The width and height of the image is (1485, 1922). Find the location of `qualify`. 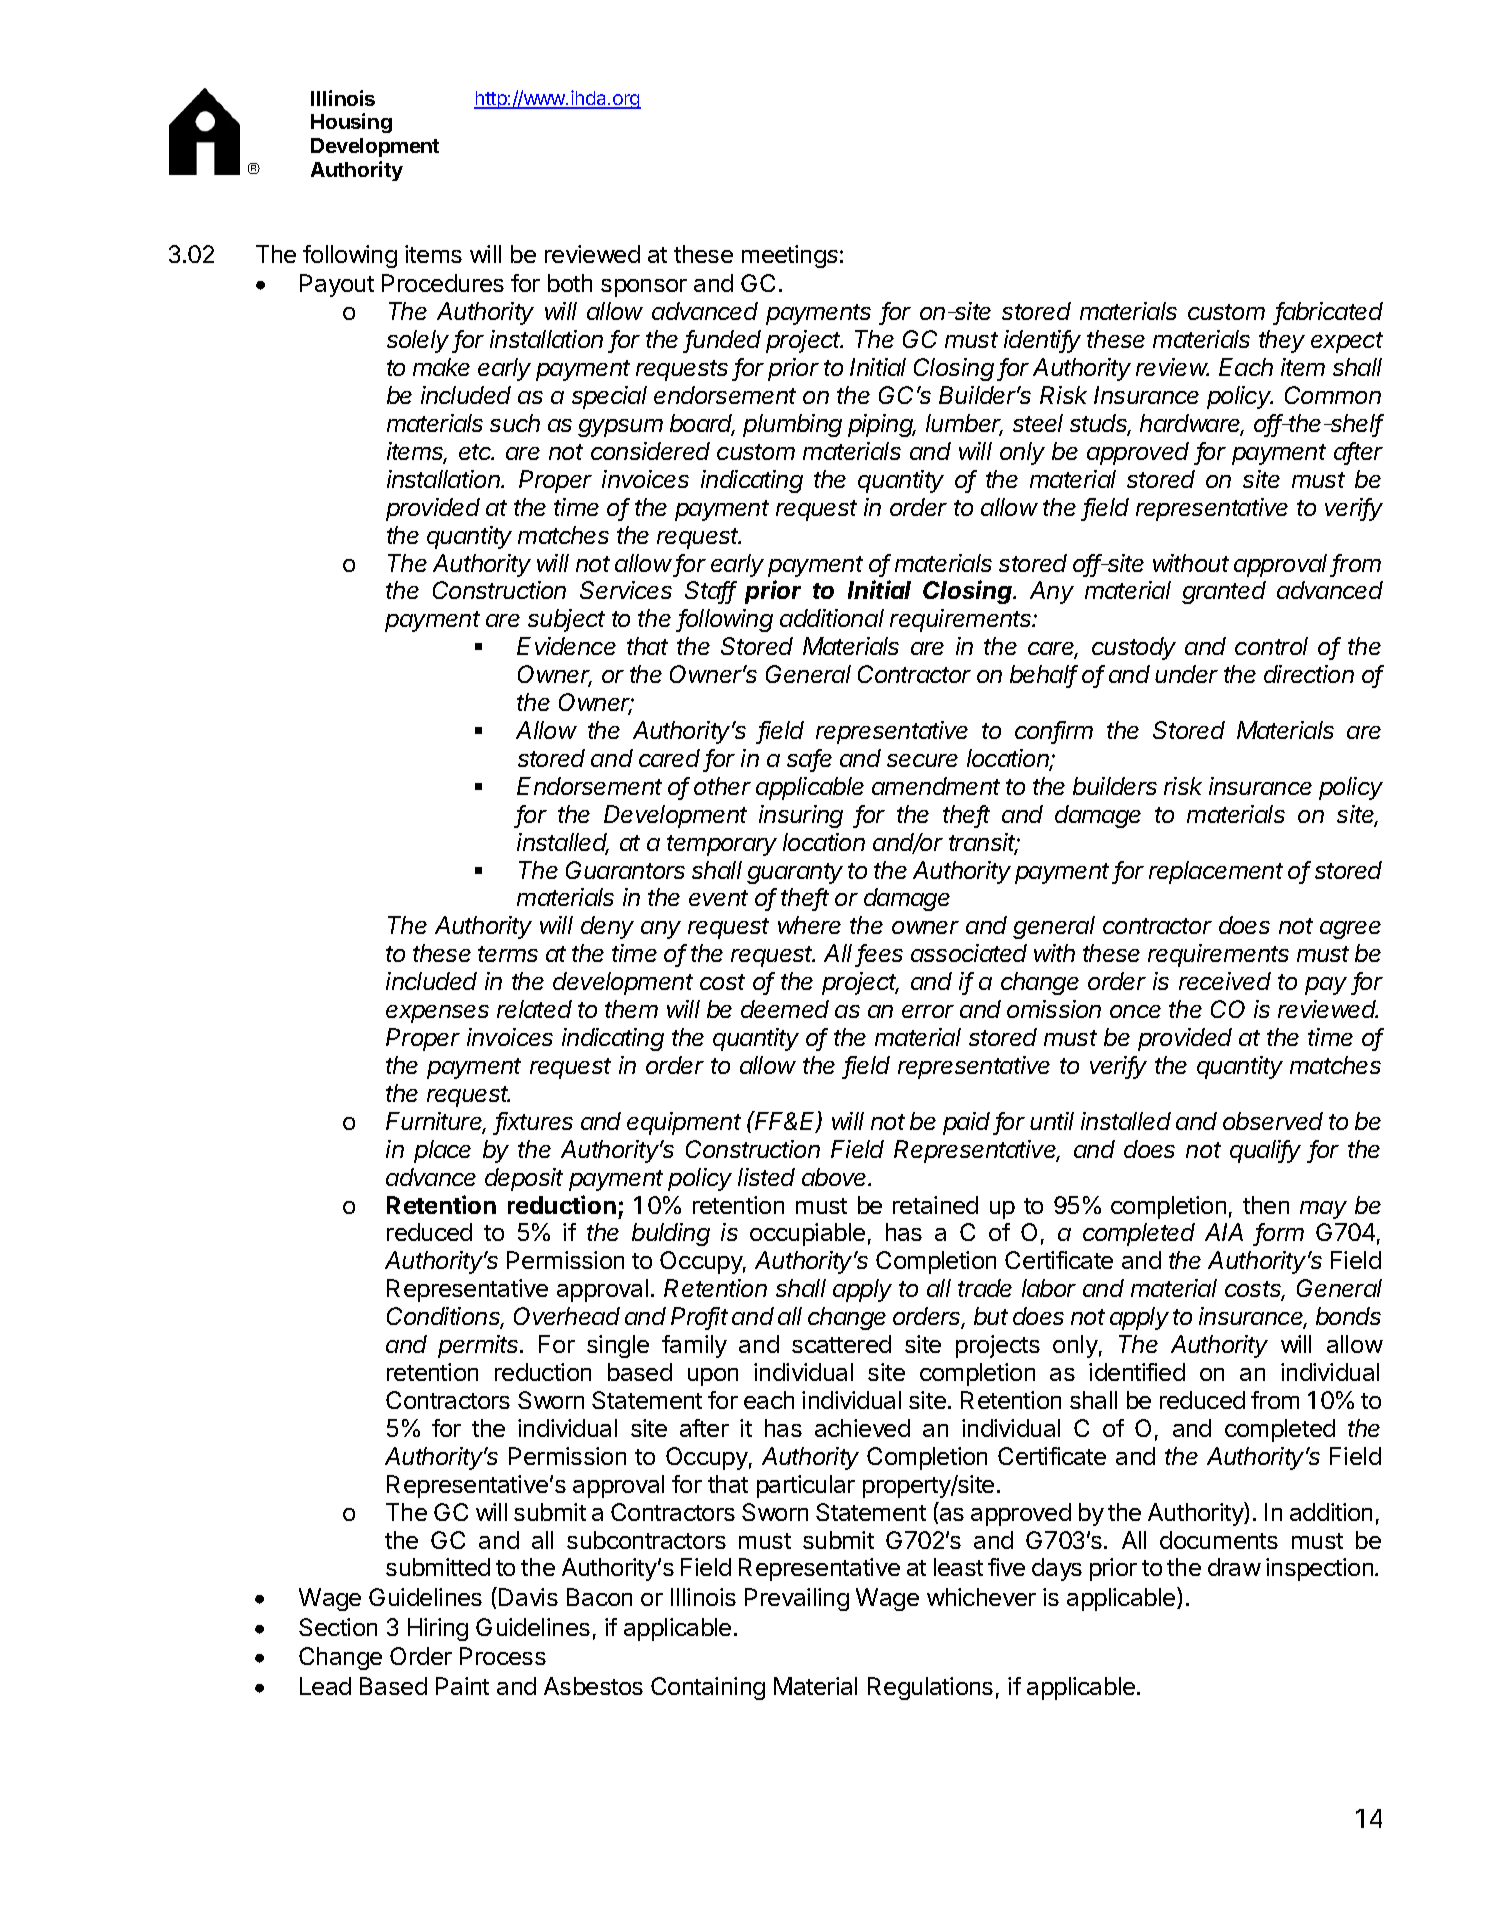

qualify is located at coordinates (1265, 1151).
